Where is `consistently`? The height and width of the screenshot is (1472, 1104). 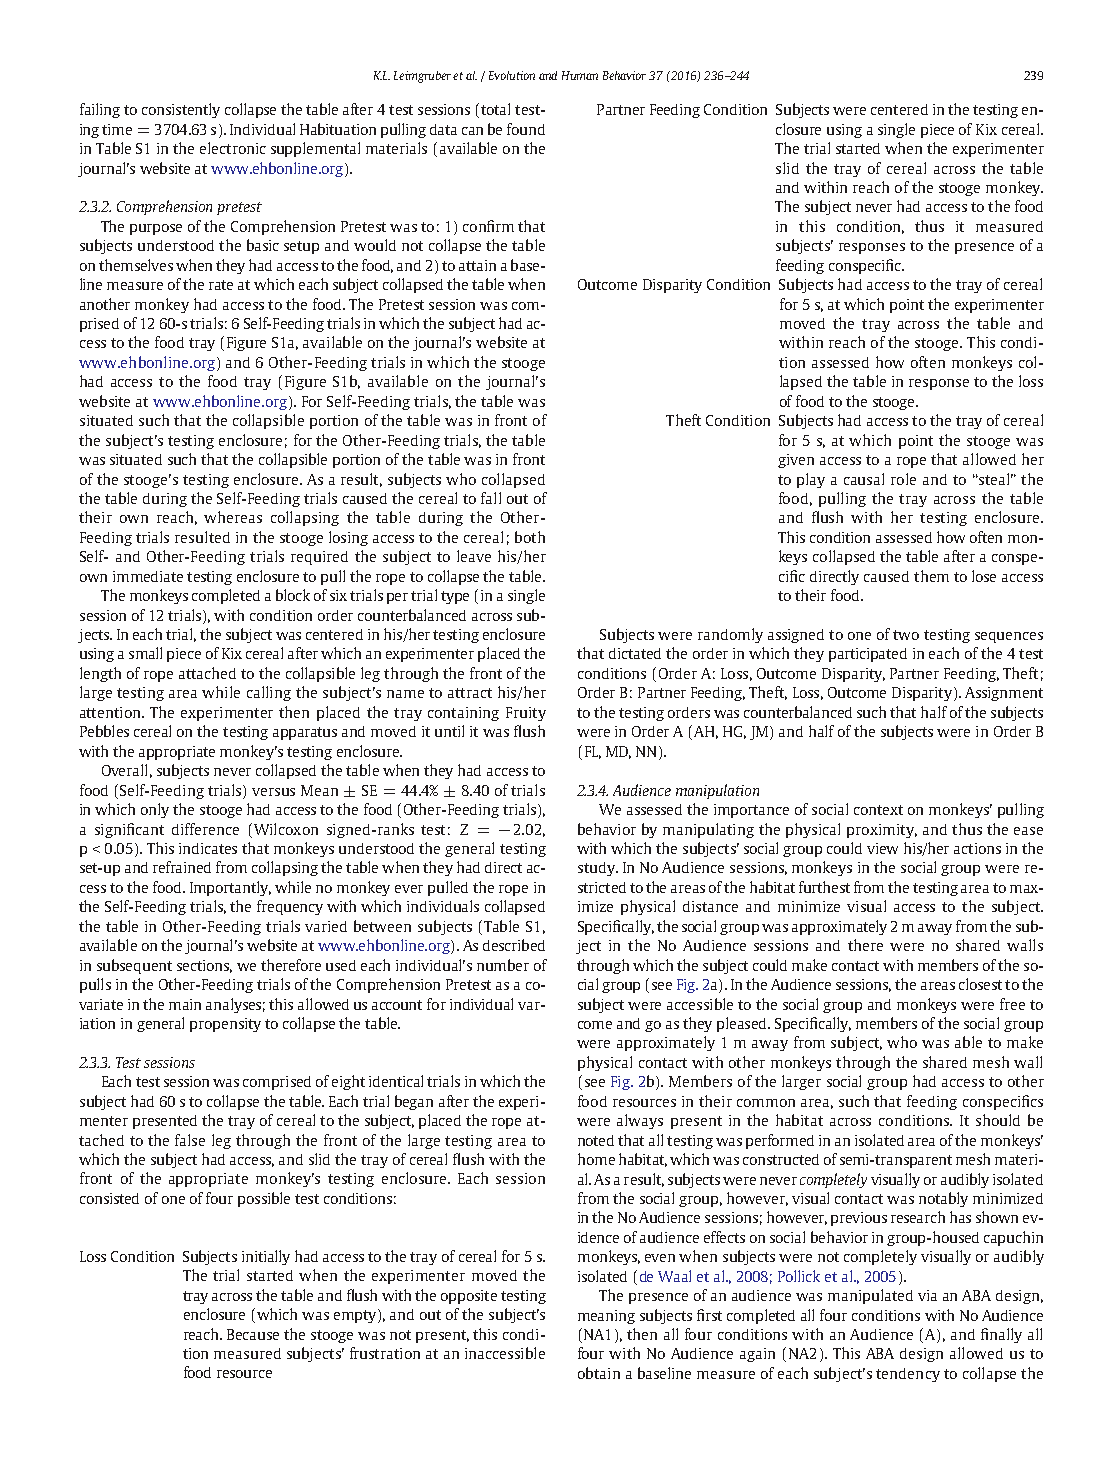 consistently is located at coordinates (181, 110).
